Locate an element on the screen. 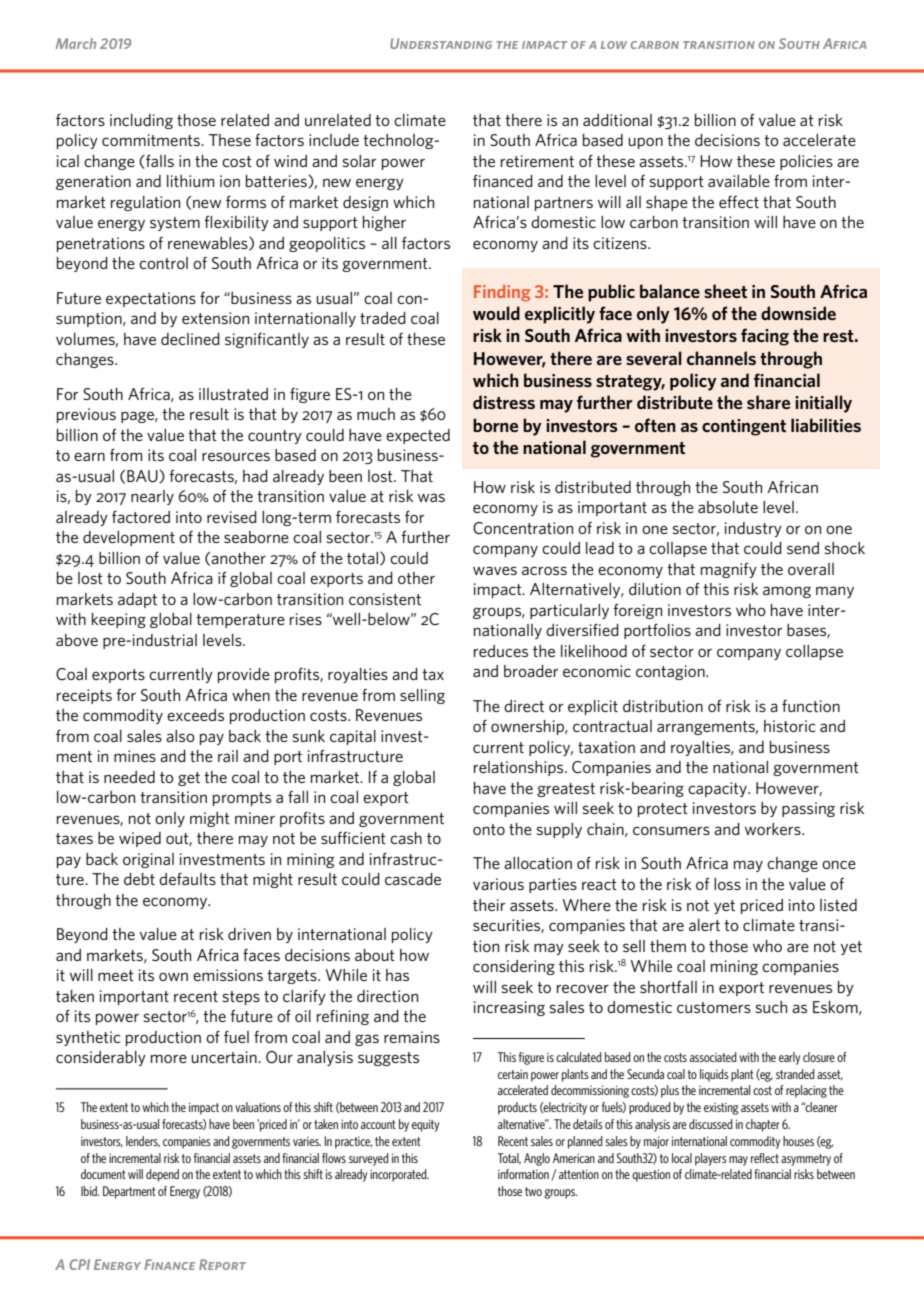  workers is located at coordinates (774, 829).
